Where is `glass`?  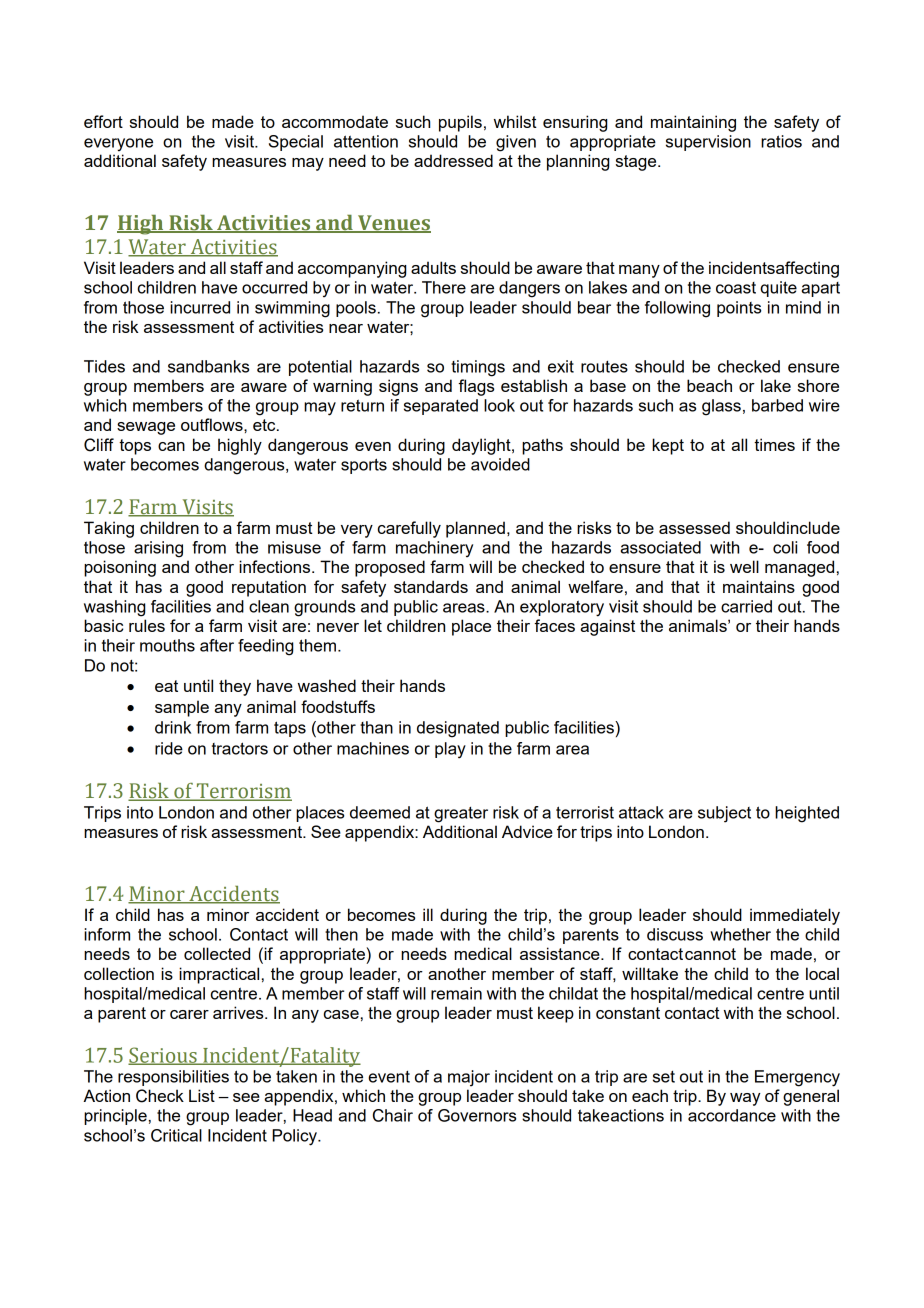
glass is located at coordinates (721, 407).
